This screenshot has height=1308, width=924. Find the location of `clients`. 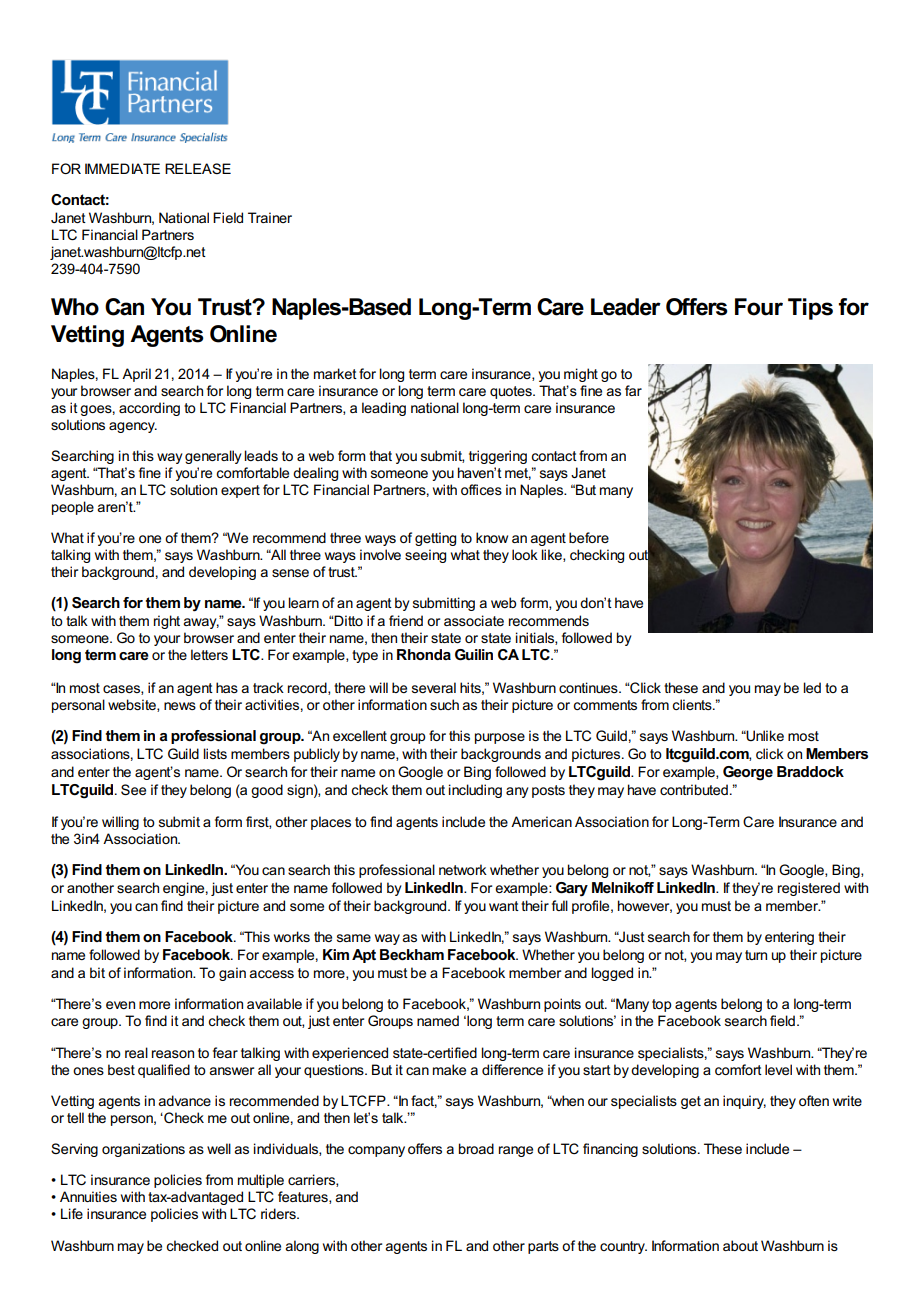

clients is located at coordinates (693, 704).
